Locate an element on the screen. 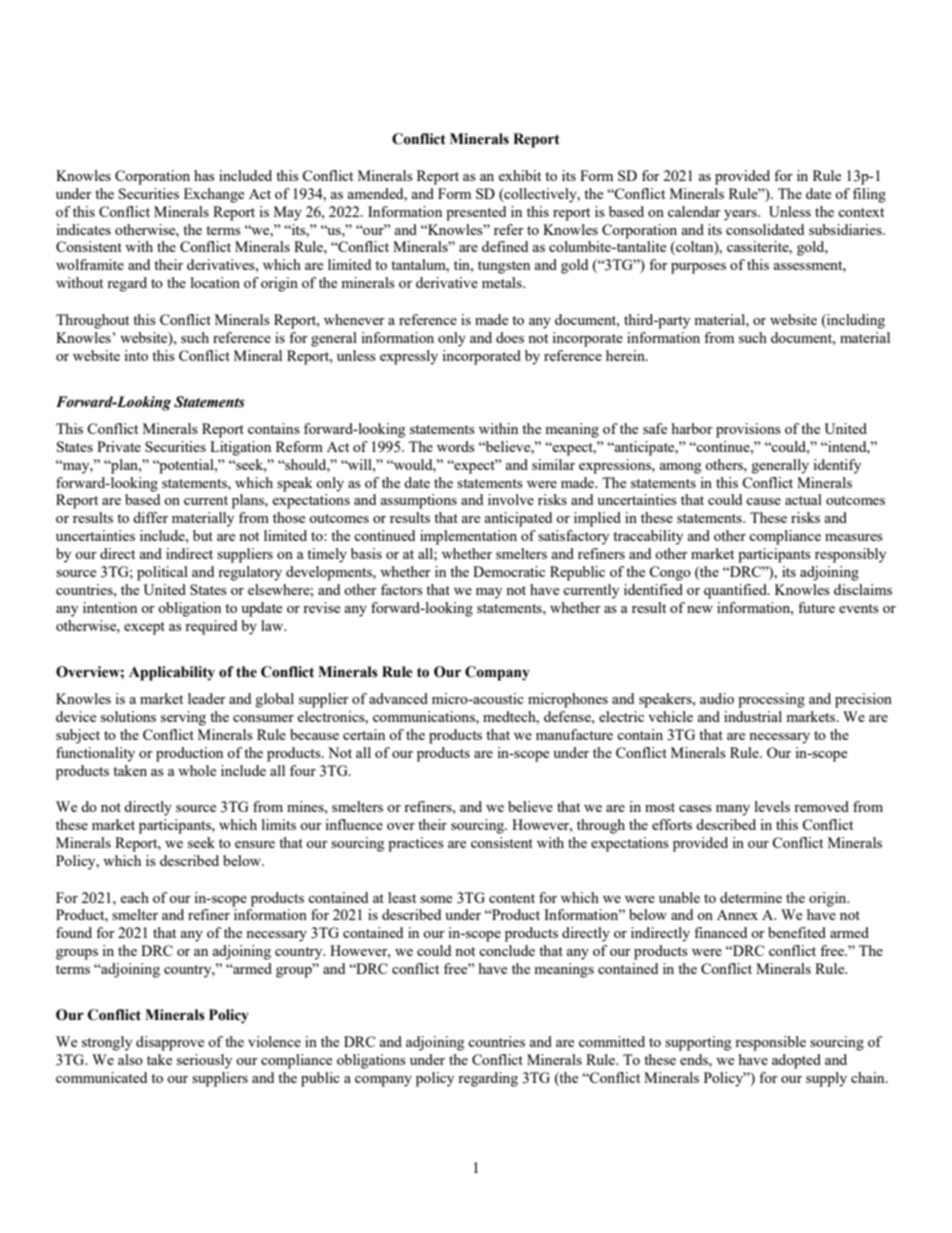 The width and height of the screenshot is (952, 1233). disapprove is located at coordinates (170, 1043).
